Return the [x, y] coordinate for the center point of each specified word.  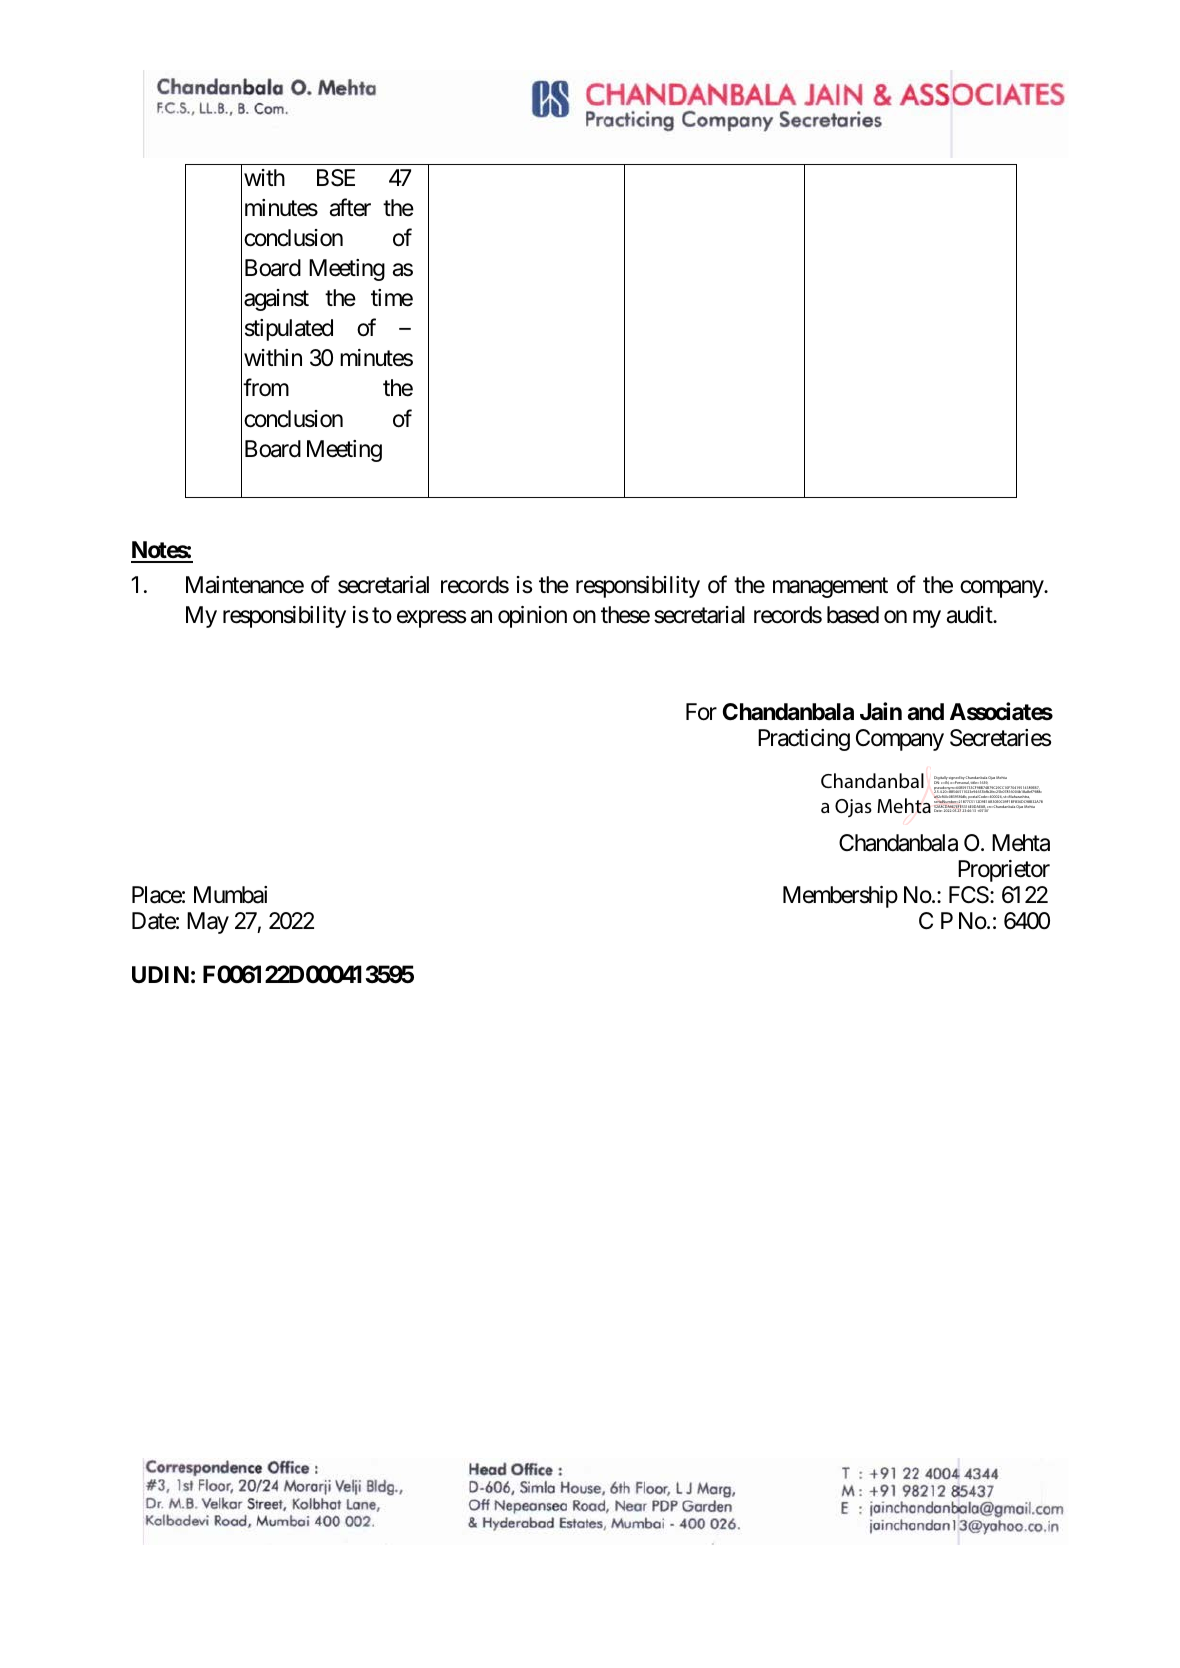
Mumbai [230, 895]
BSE [336, 178]
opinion [532, 617]
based [853, 615]
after [350, 207]
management [830, 587]
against [276, 300]
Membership [840, 897]
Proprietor [1004, 871]
